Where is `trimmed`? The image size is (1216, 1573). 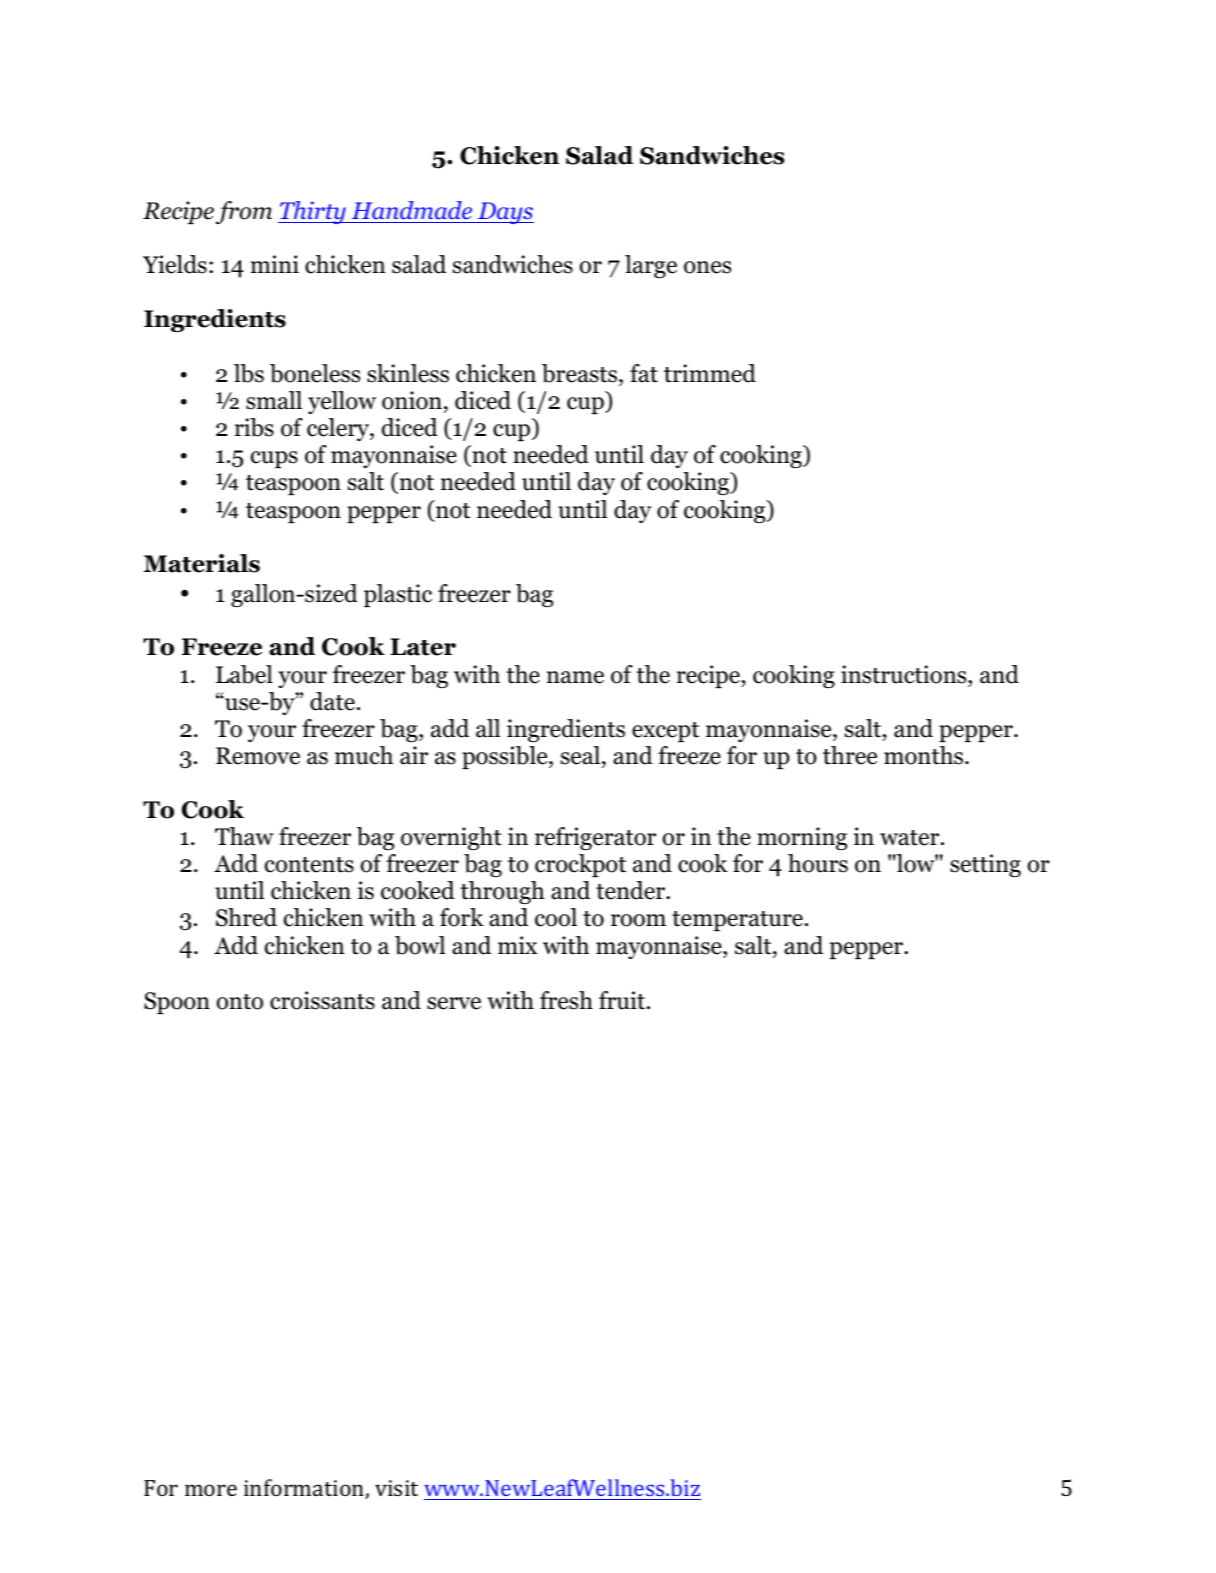 trimmed is located at coordinates (710, 373).
